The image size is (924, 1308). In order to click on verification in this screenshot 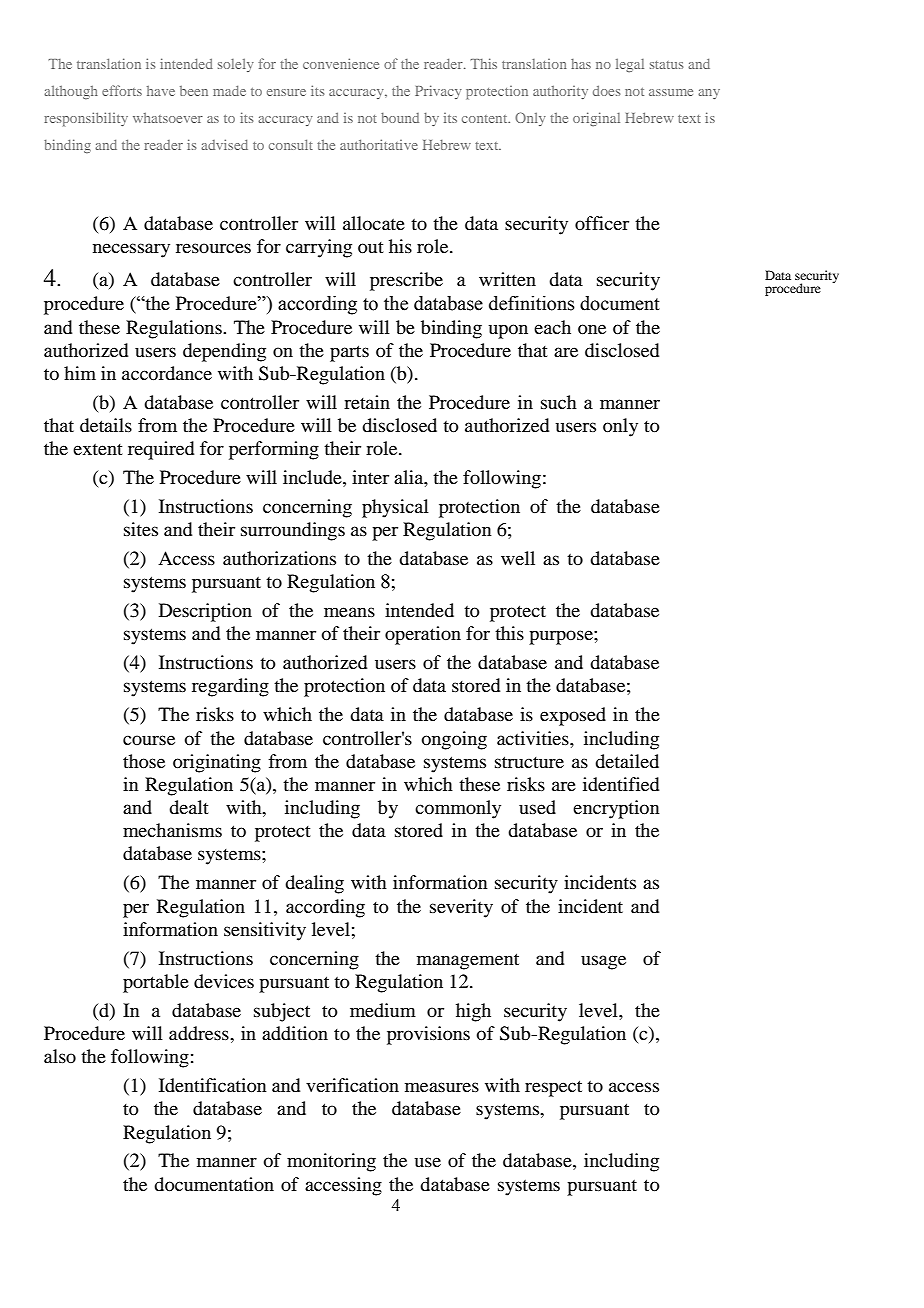, I will do `click(352, 1085)`.
